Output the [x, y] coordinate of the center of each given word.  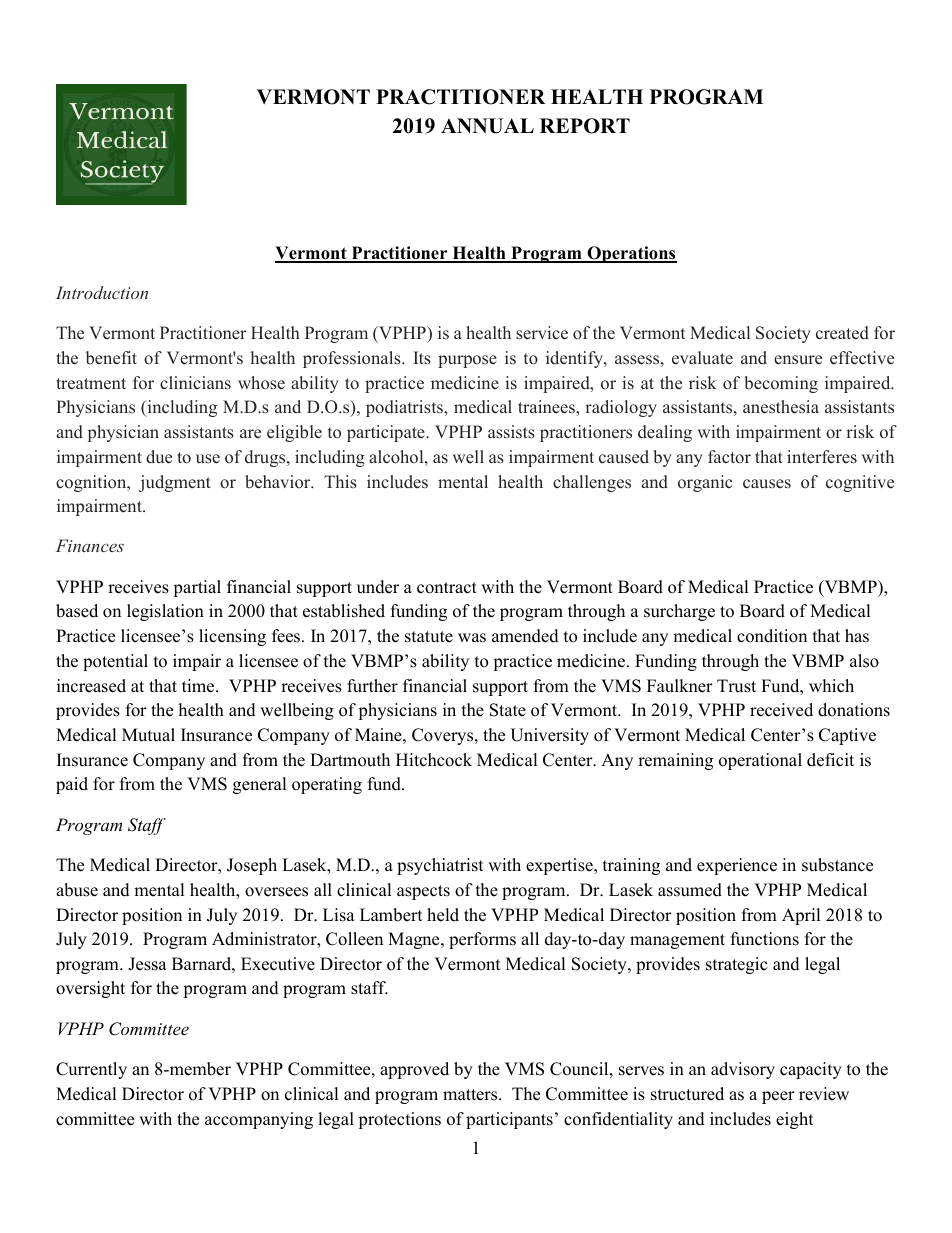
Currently [91, 1070]
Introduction [102, 292]
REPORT [585, 126]
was [472, 638]
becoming [781, 384]
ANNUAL [487, 126]
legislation [165, 612]
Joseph [252, 866]
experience [737, 866]
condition [772, 636]
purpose [467, 361]
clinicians [195, 383]
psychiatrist [440, 866]
